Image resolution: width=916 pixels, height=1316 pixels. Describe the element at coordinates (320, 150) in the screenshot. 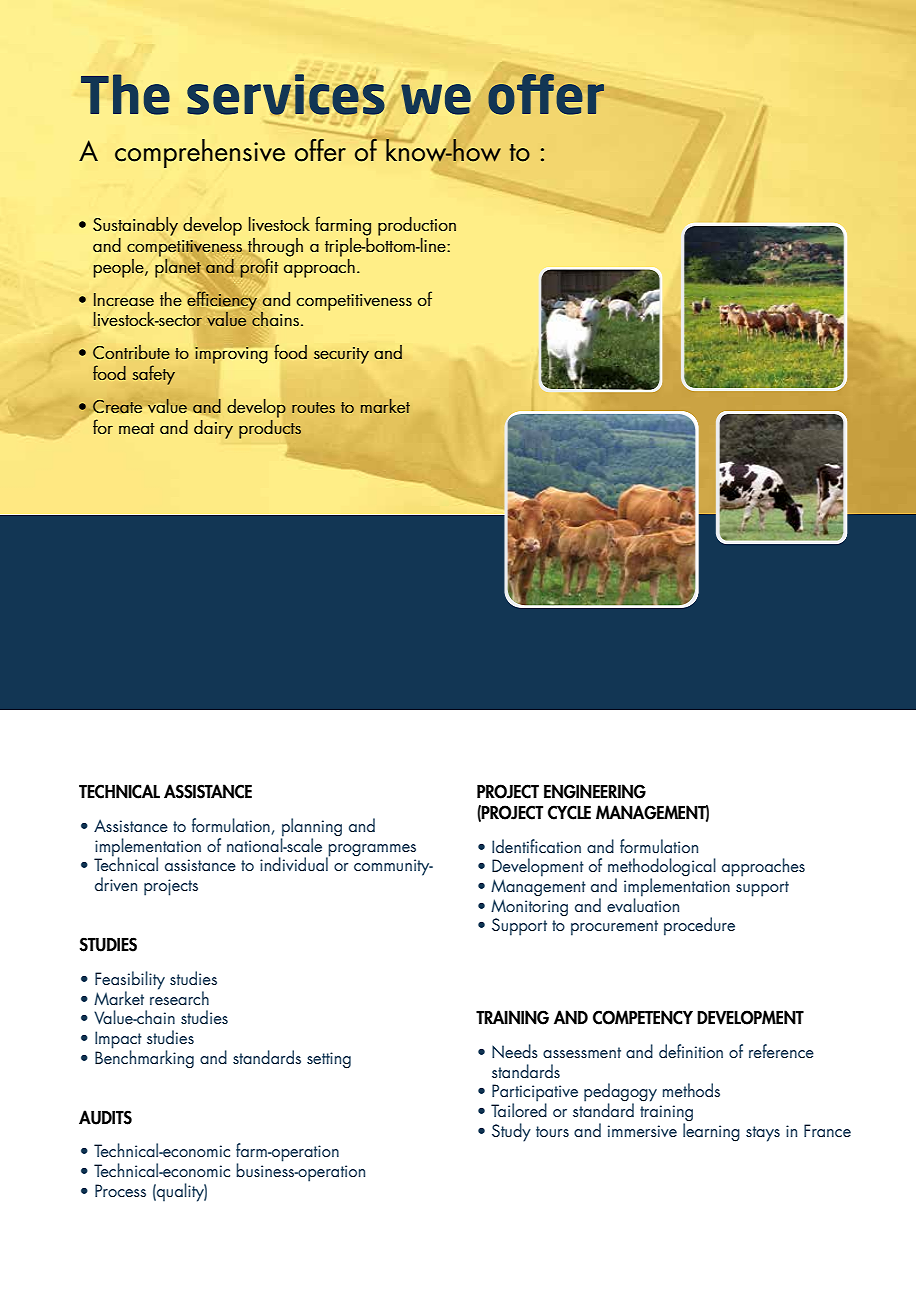

I see `offer` at that location.
